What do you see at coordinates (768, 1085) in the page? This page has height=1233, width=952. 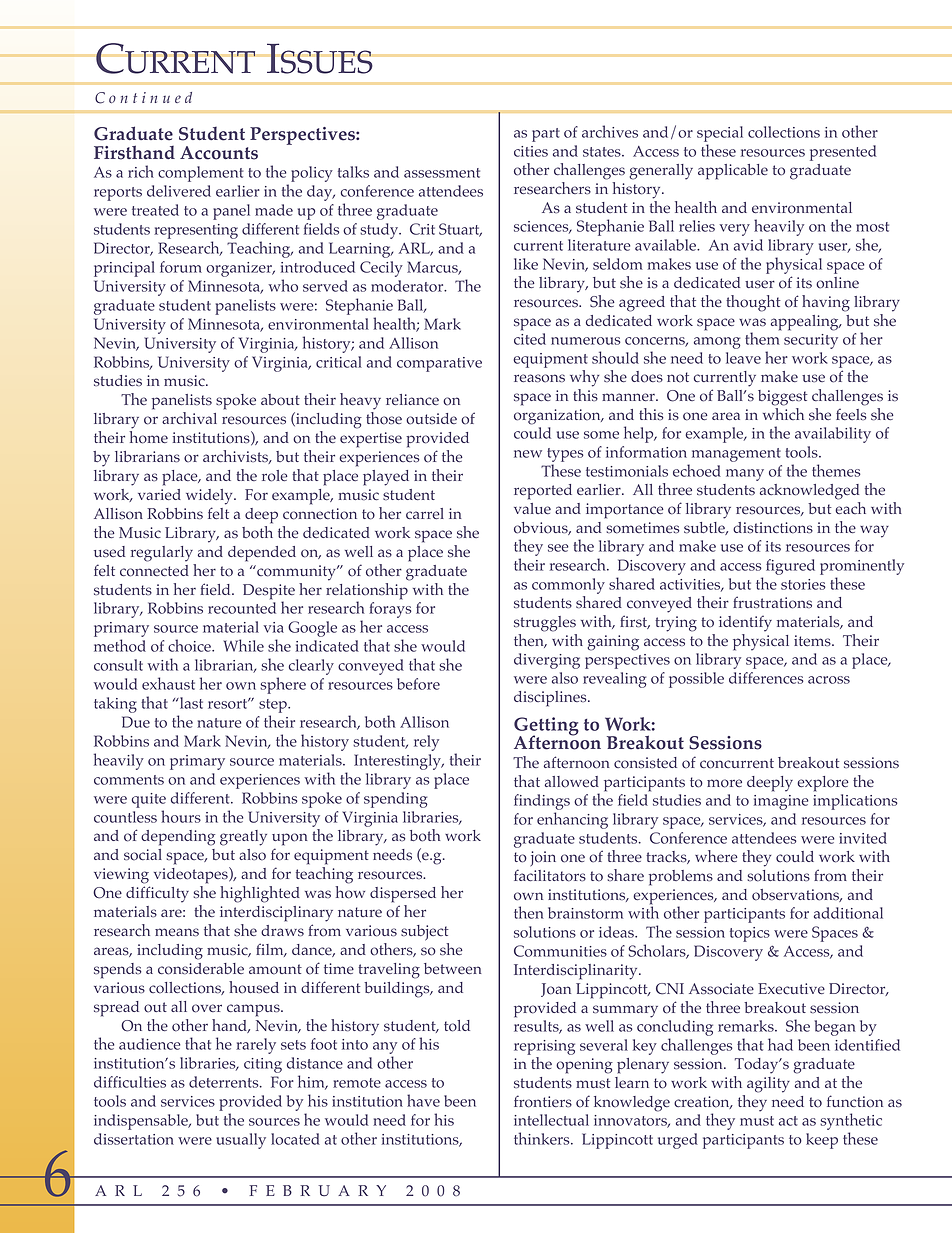 I see `agility` at bounding box center [768, 1085].
